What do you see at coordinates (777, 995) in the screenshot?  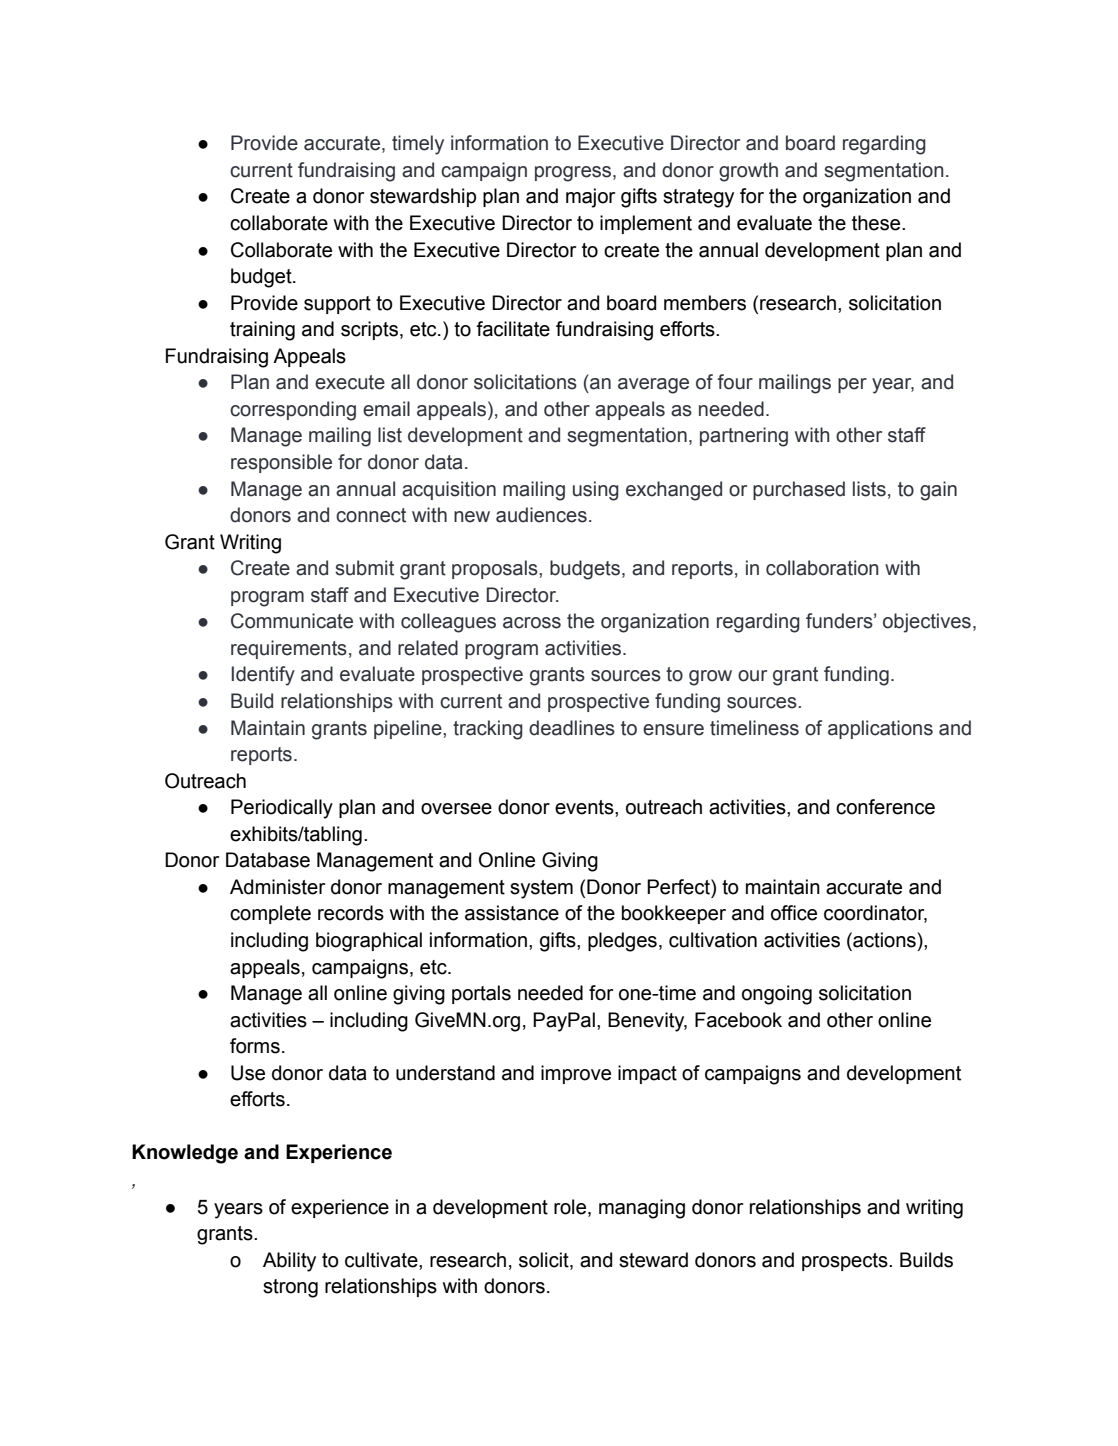 I see `ongoing` at bounding box center [777, 995].
